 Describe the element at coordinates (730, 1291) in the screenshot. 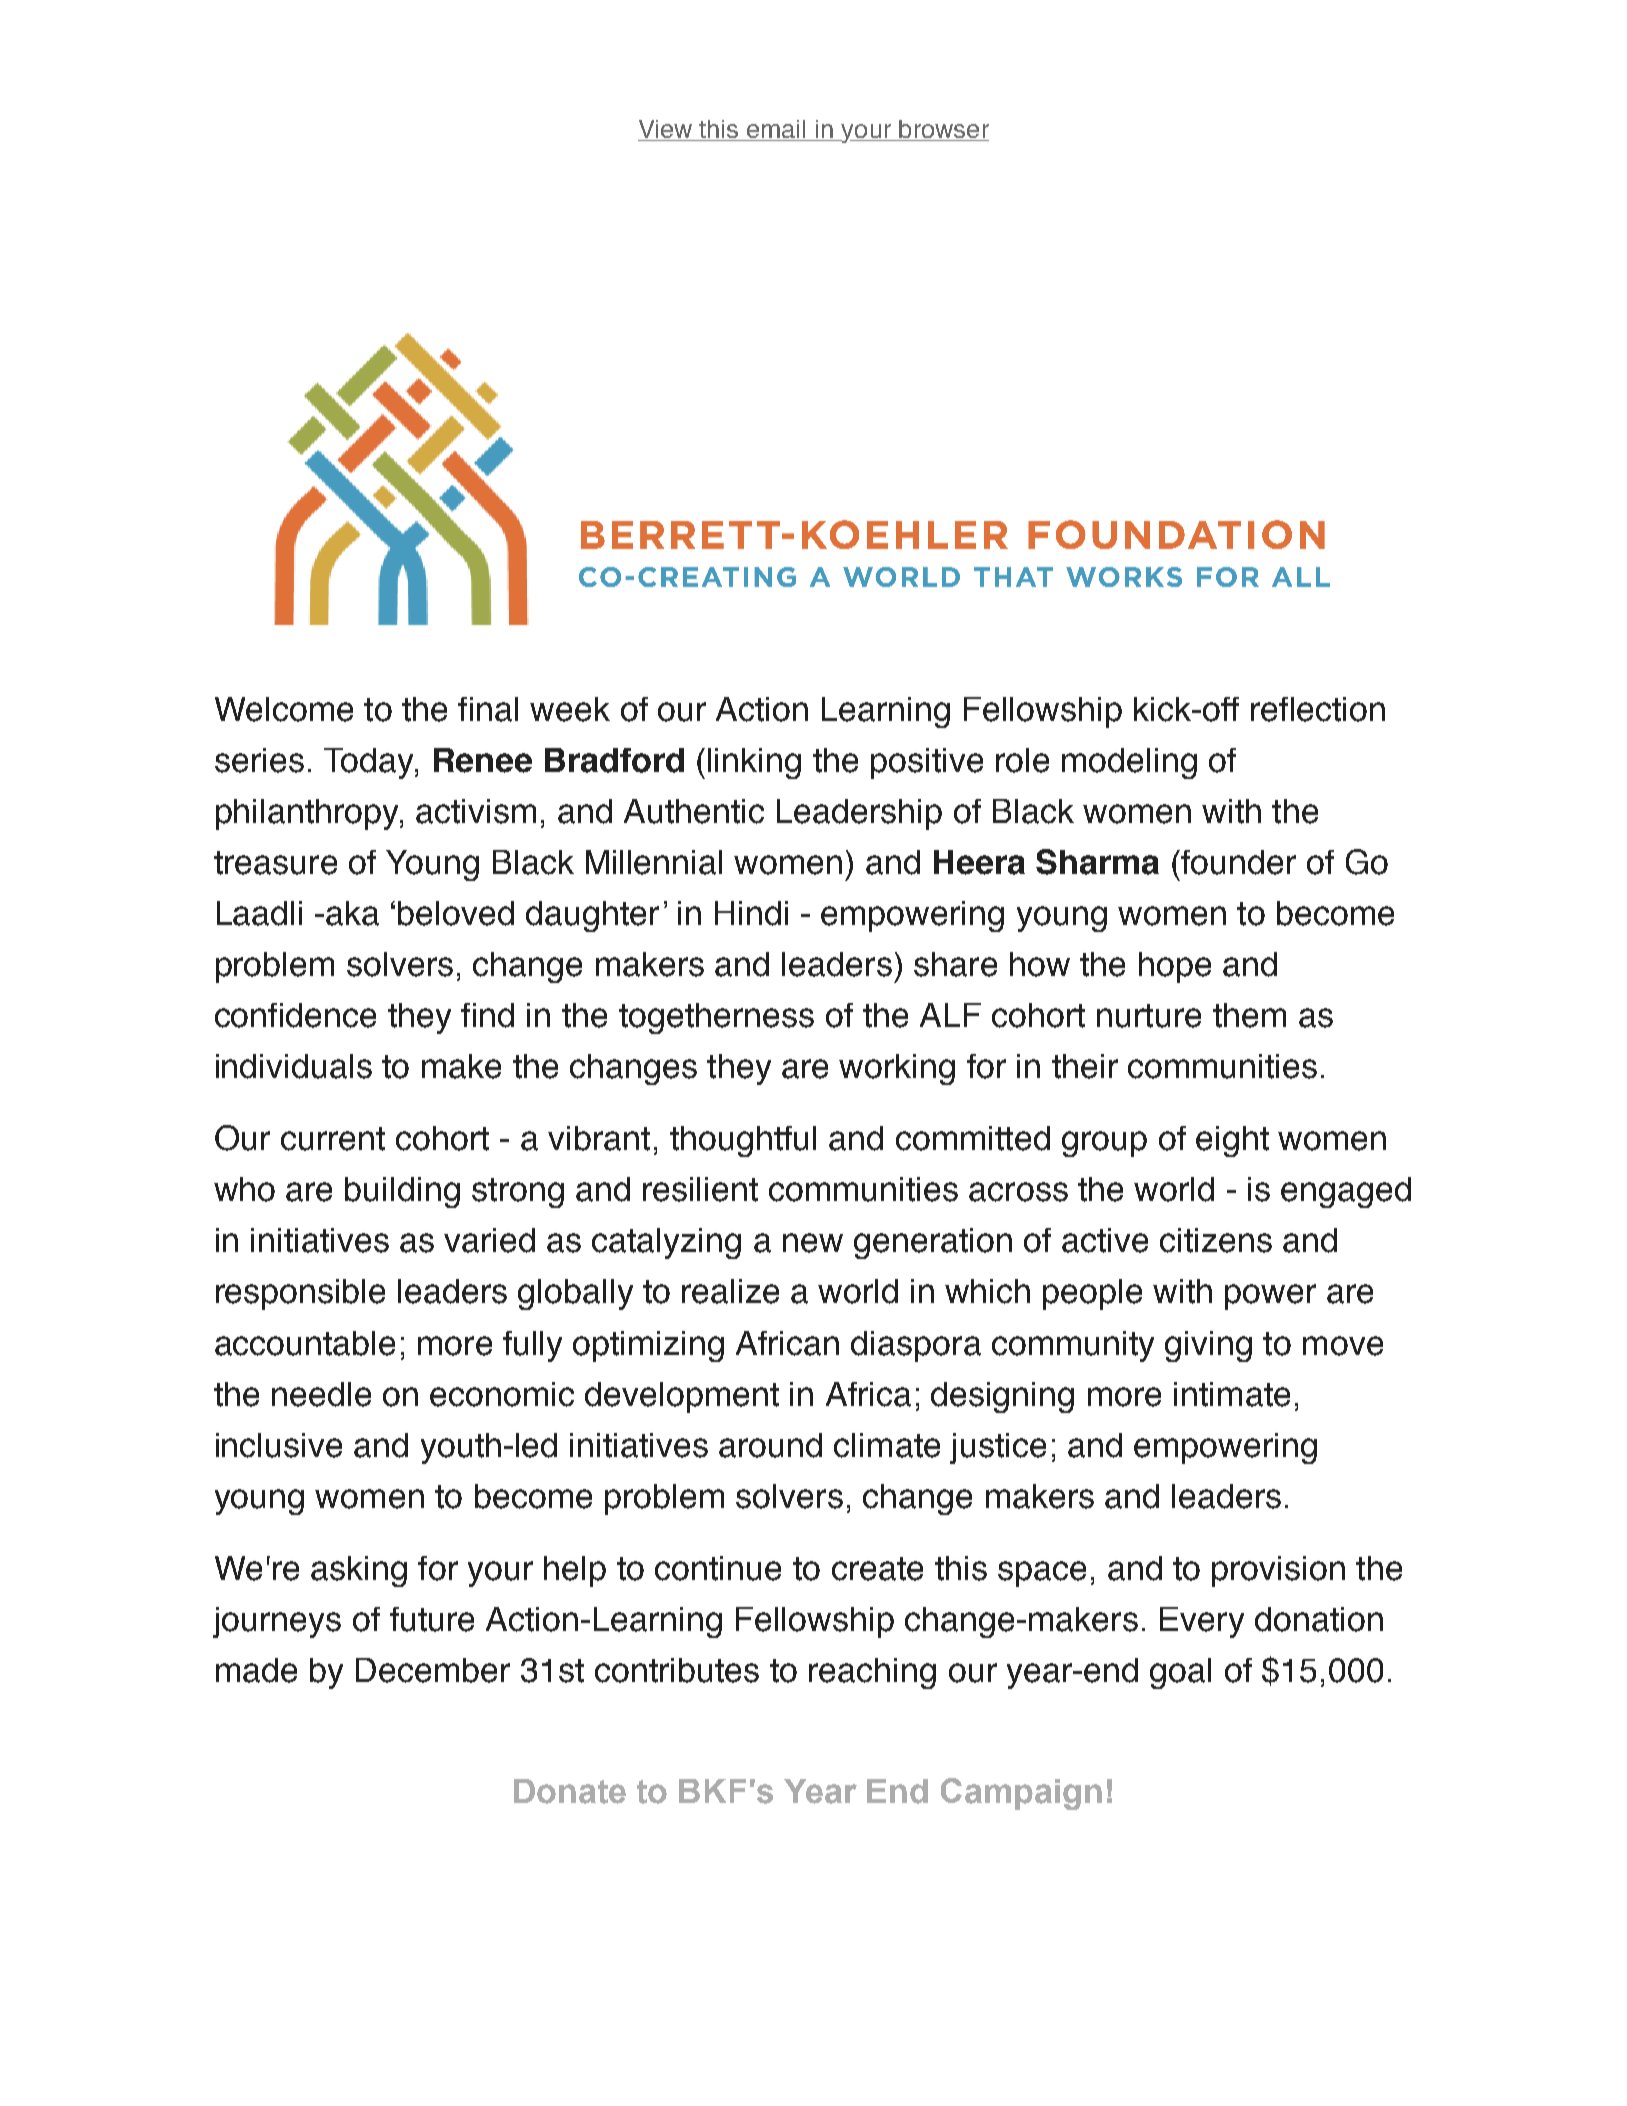

I see `realize` at that location.
